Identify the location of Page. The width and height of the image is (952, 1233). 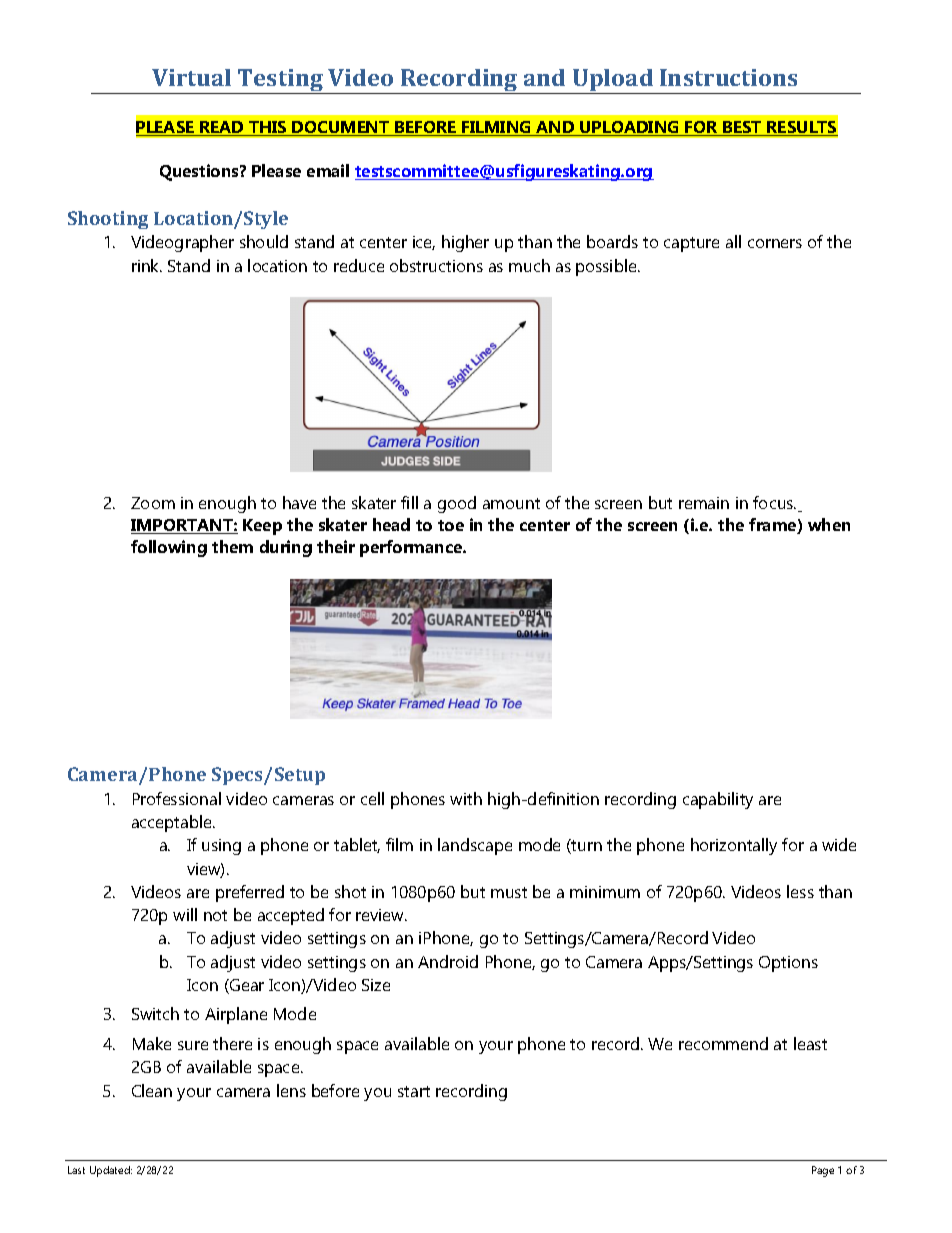
(823, 1171).
